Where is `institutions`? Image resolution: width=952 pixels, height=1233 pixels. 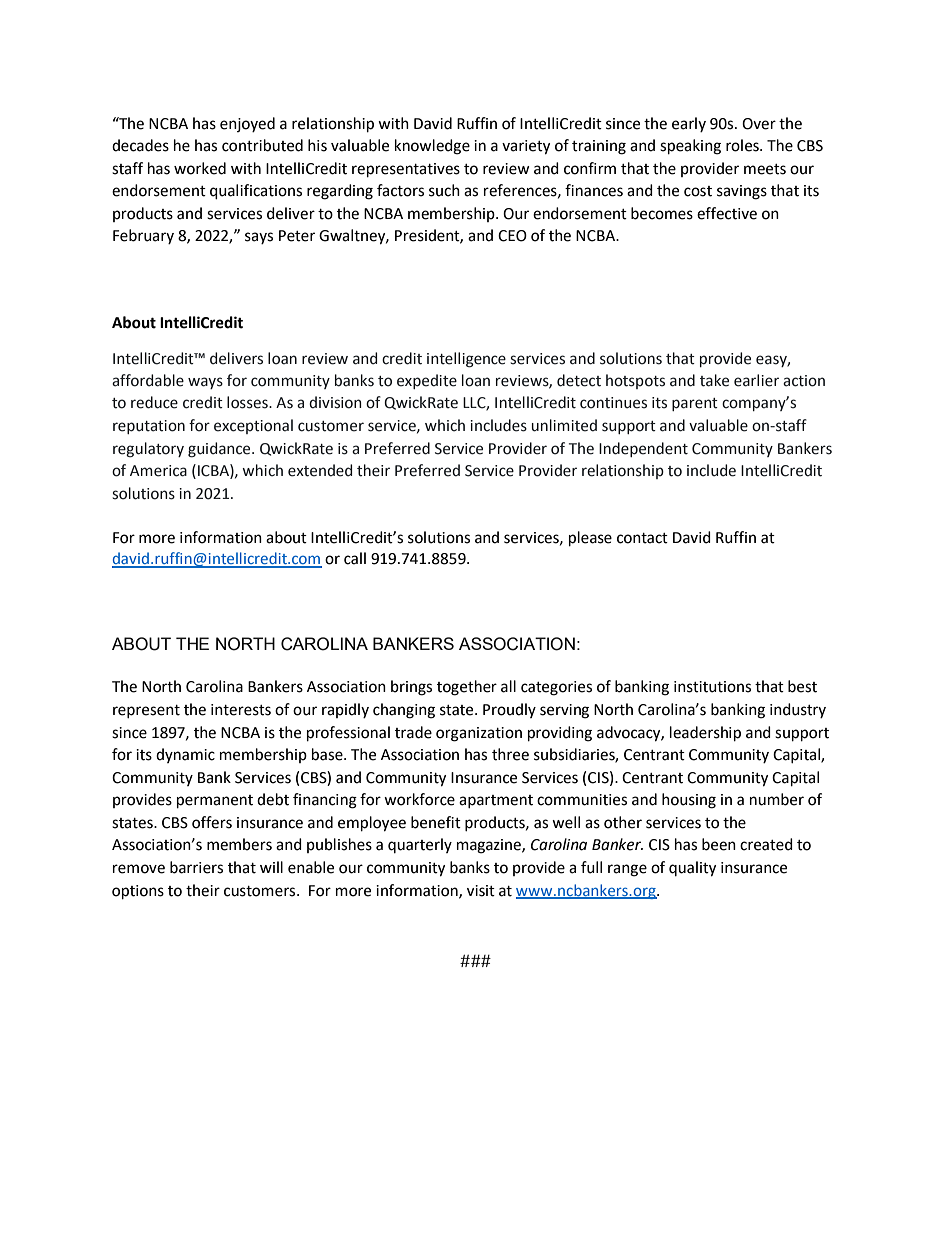 institutions is located at coordinates (712, 687).
